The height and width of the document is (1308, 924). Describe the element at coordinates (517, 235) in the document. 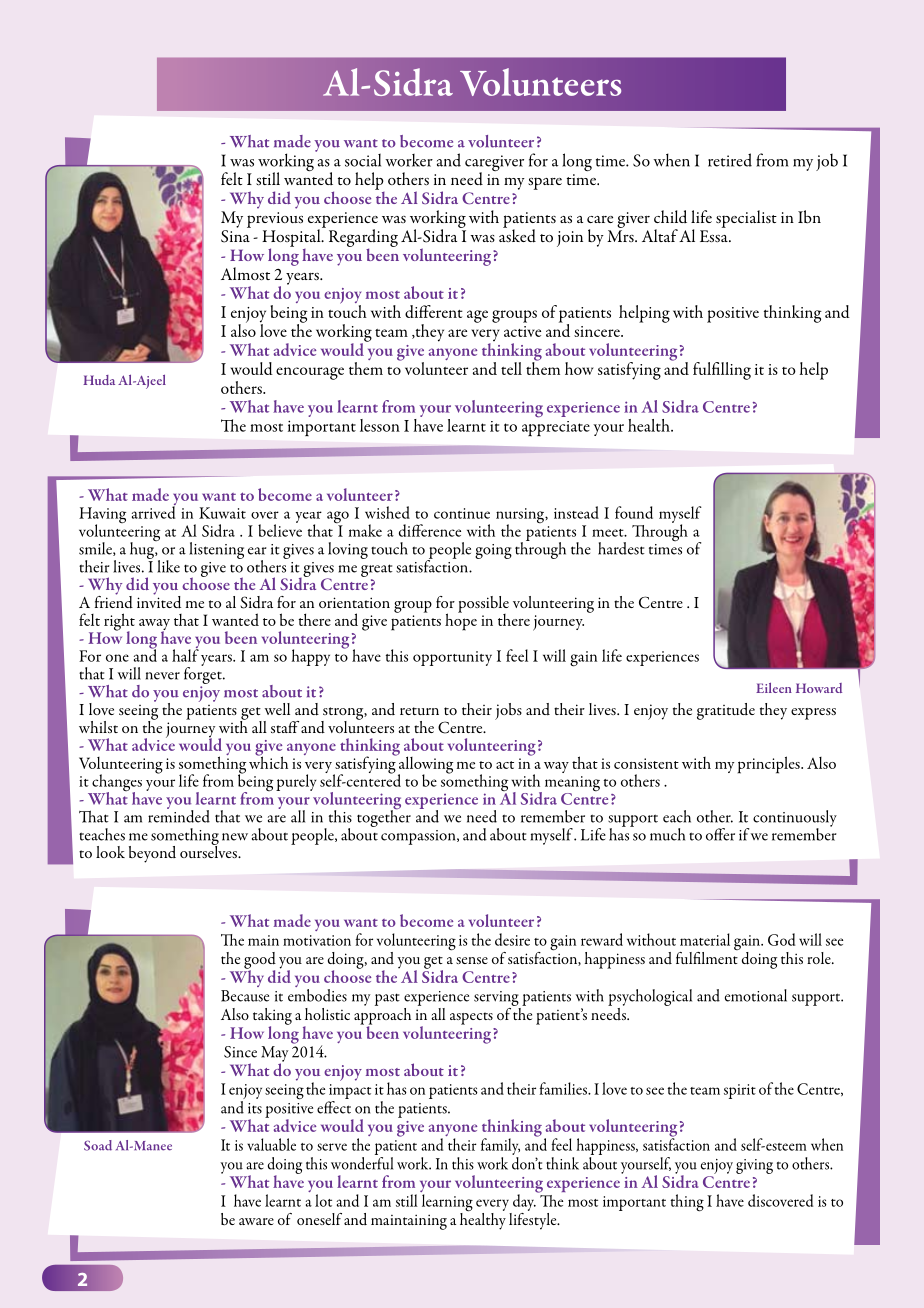

I see `asked` at that location.
